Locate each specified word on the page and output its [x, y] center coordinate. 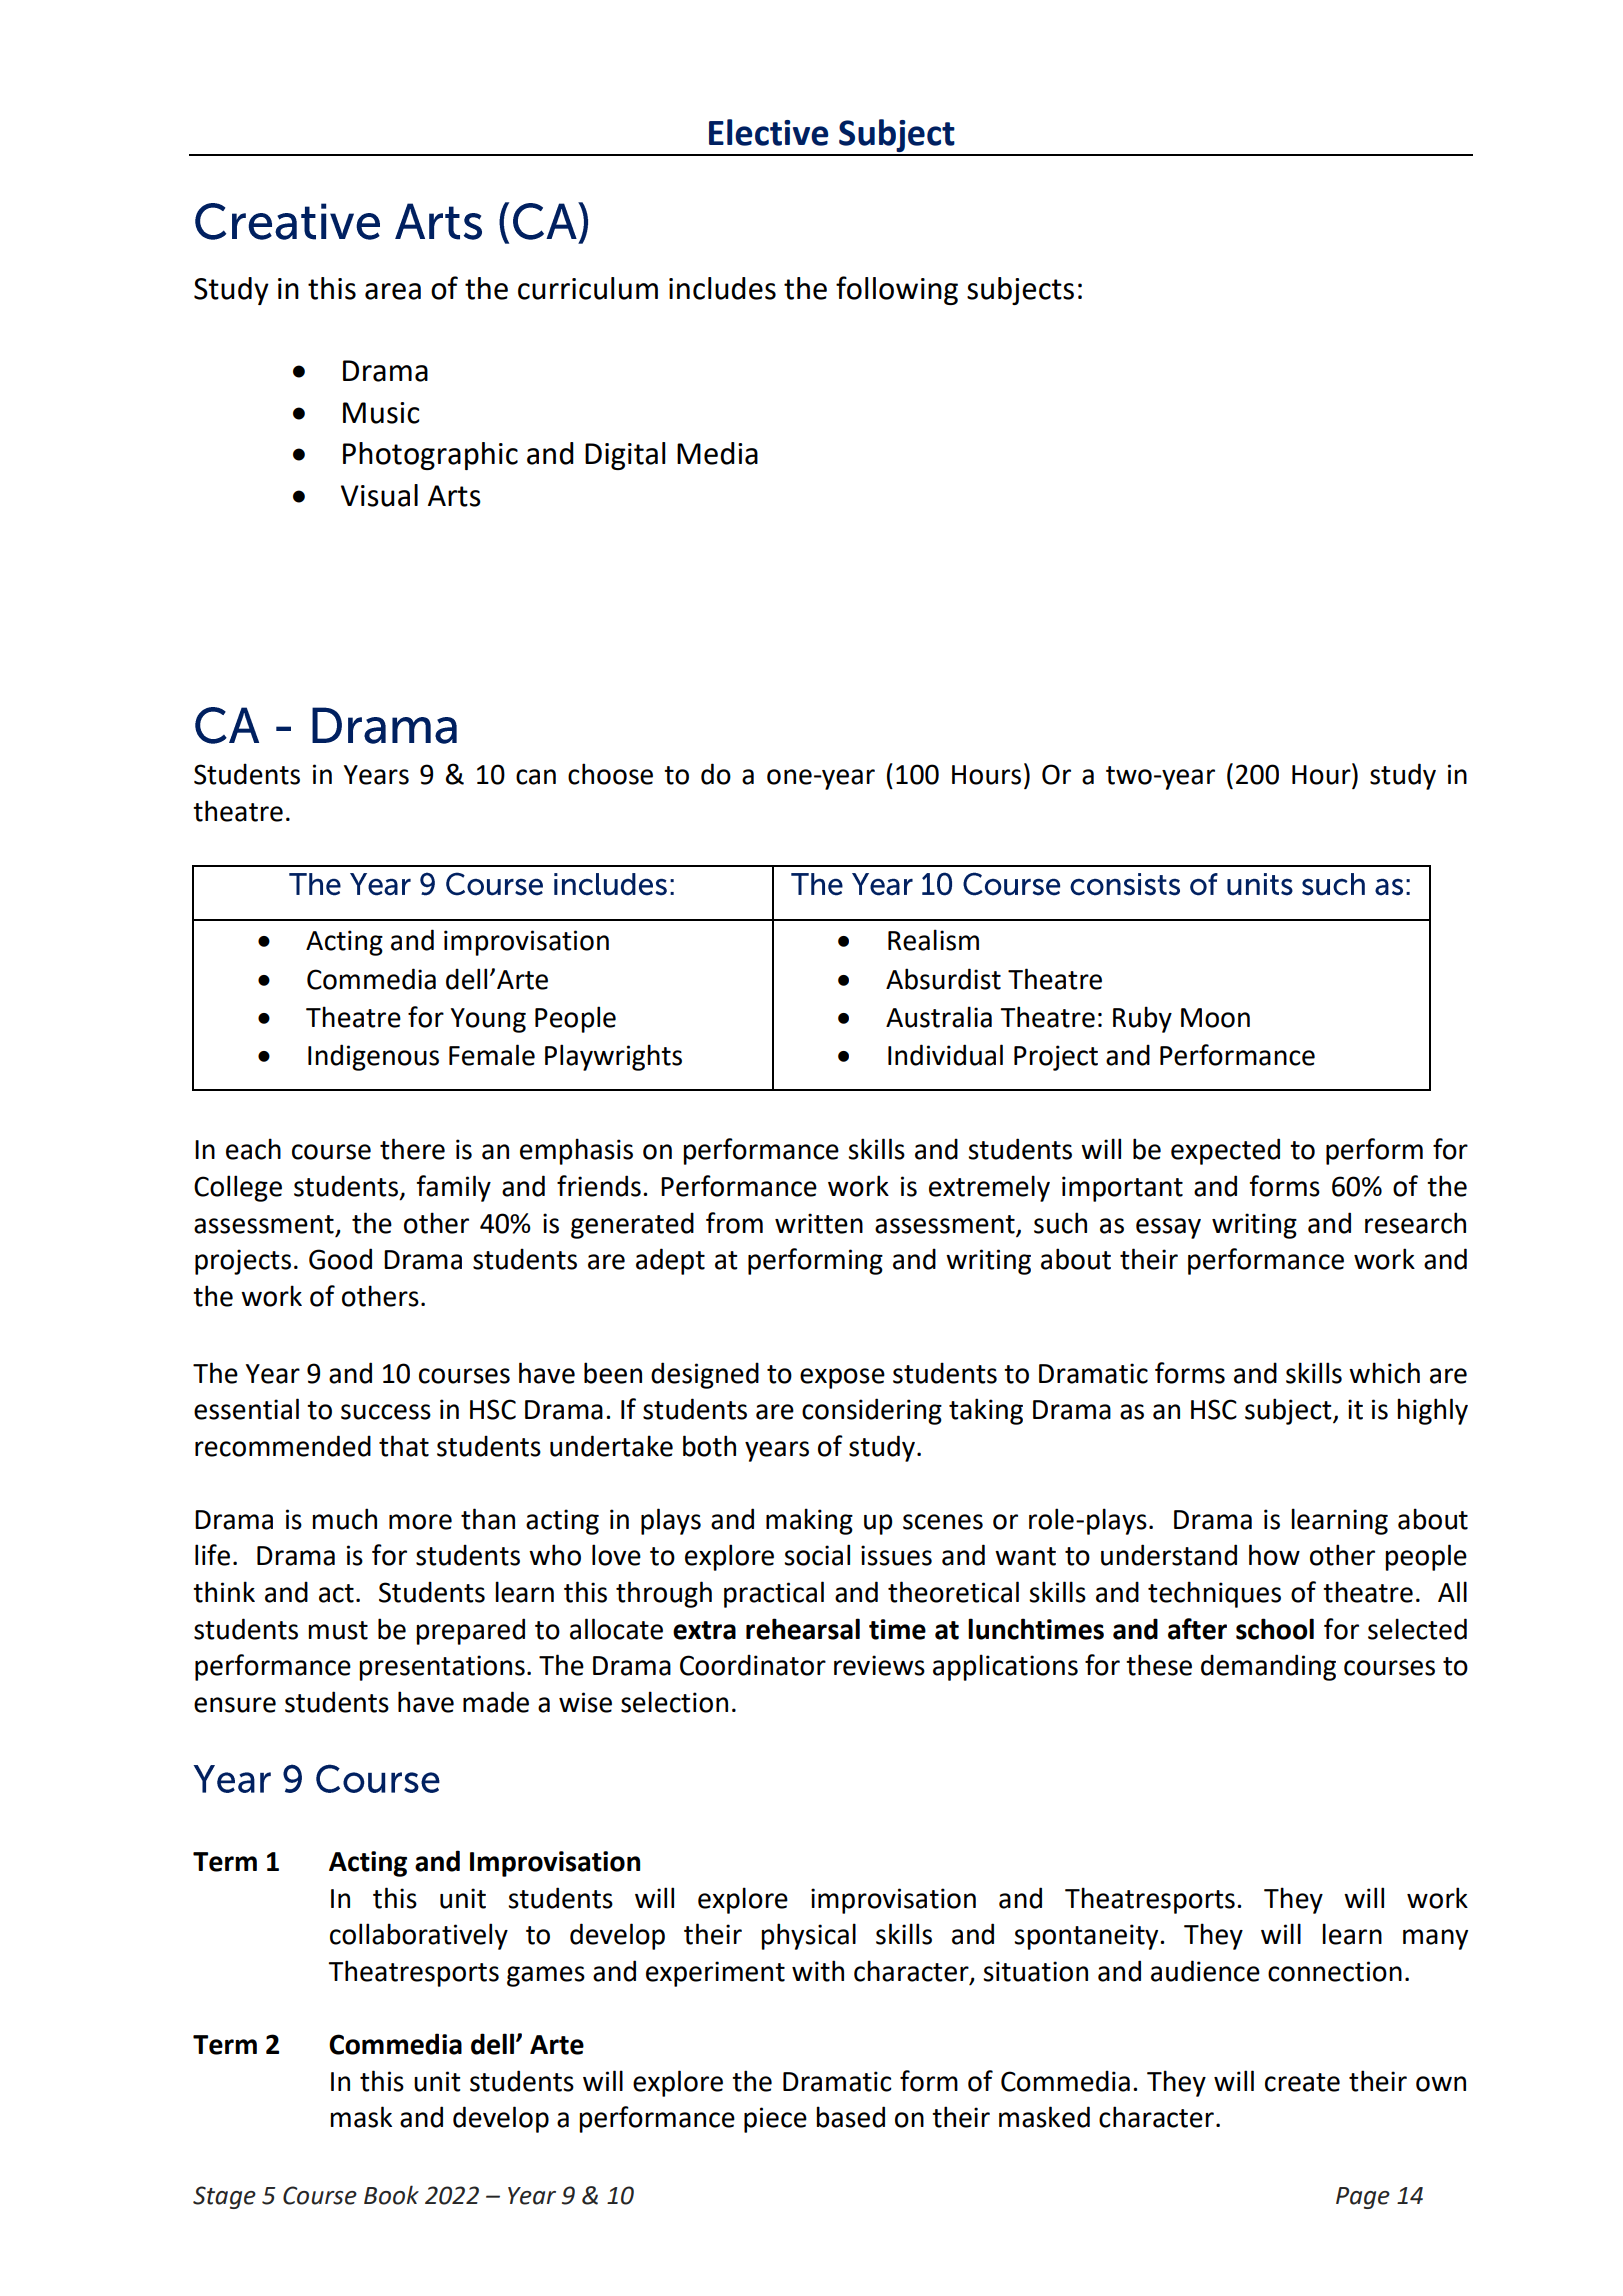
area [393, 291]
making [809, 1521]
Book [391, 2195]
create [1302, 2082]
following [897, 290]
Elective [768, 132]
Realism [933, 940]
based [850, 2117]
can [536, 777]
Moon [1215, 1018]
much [344, 1519]
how [1274, 1555]
